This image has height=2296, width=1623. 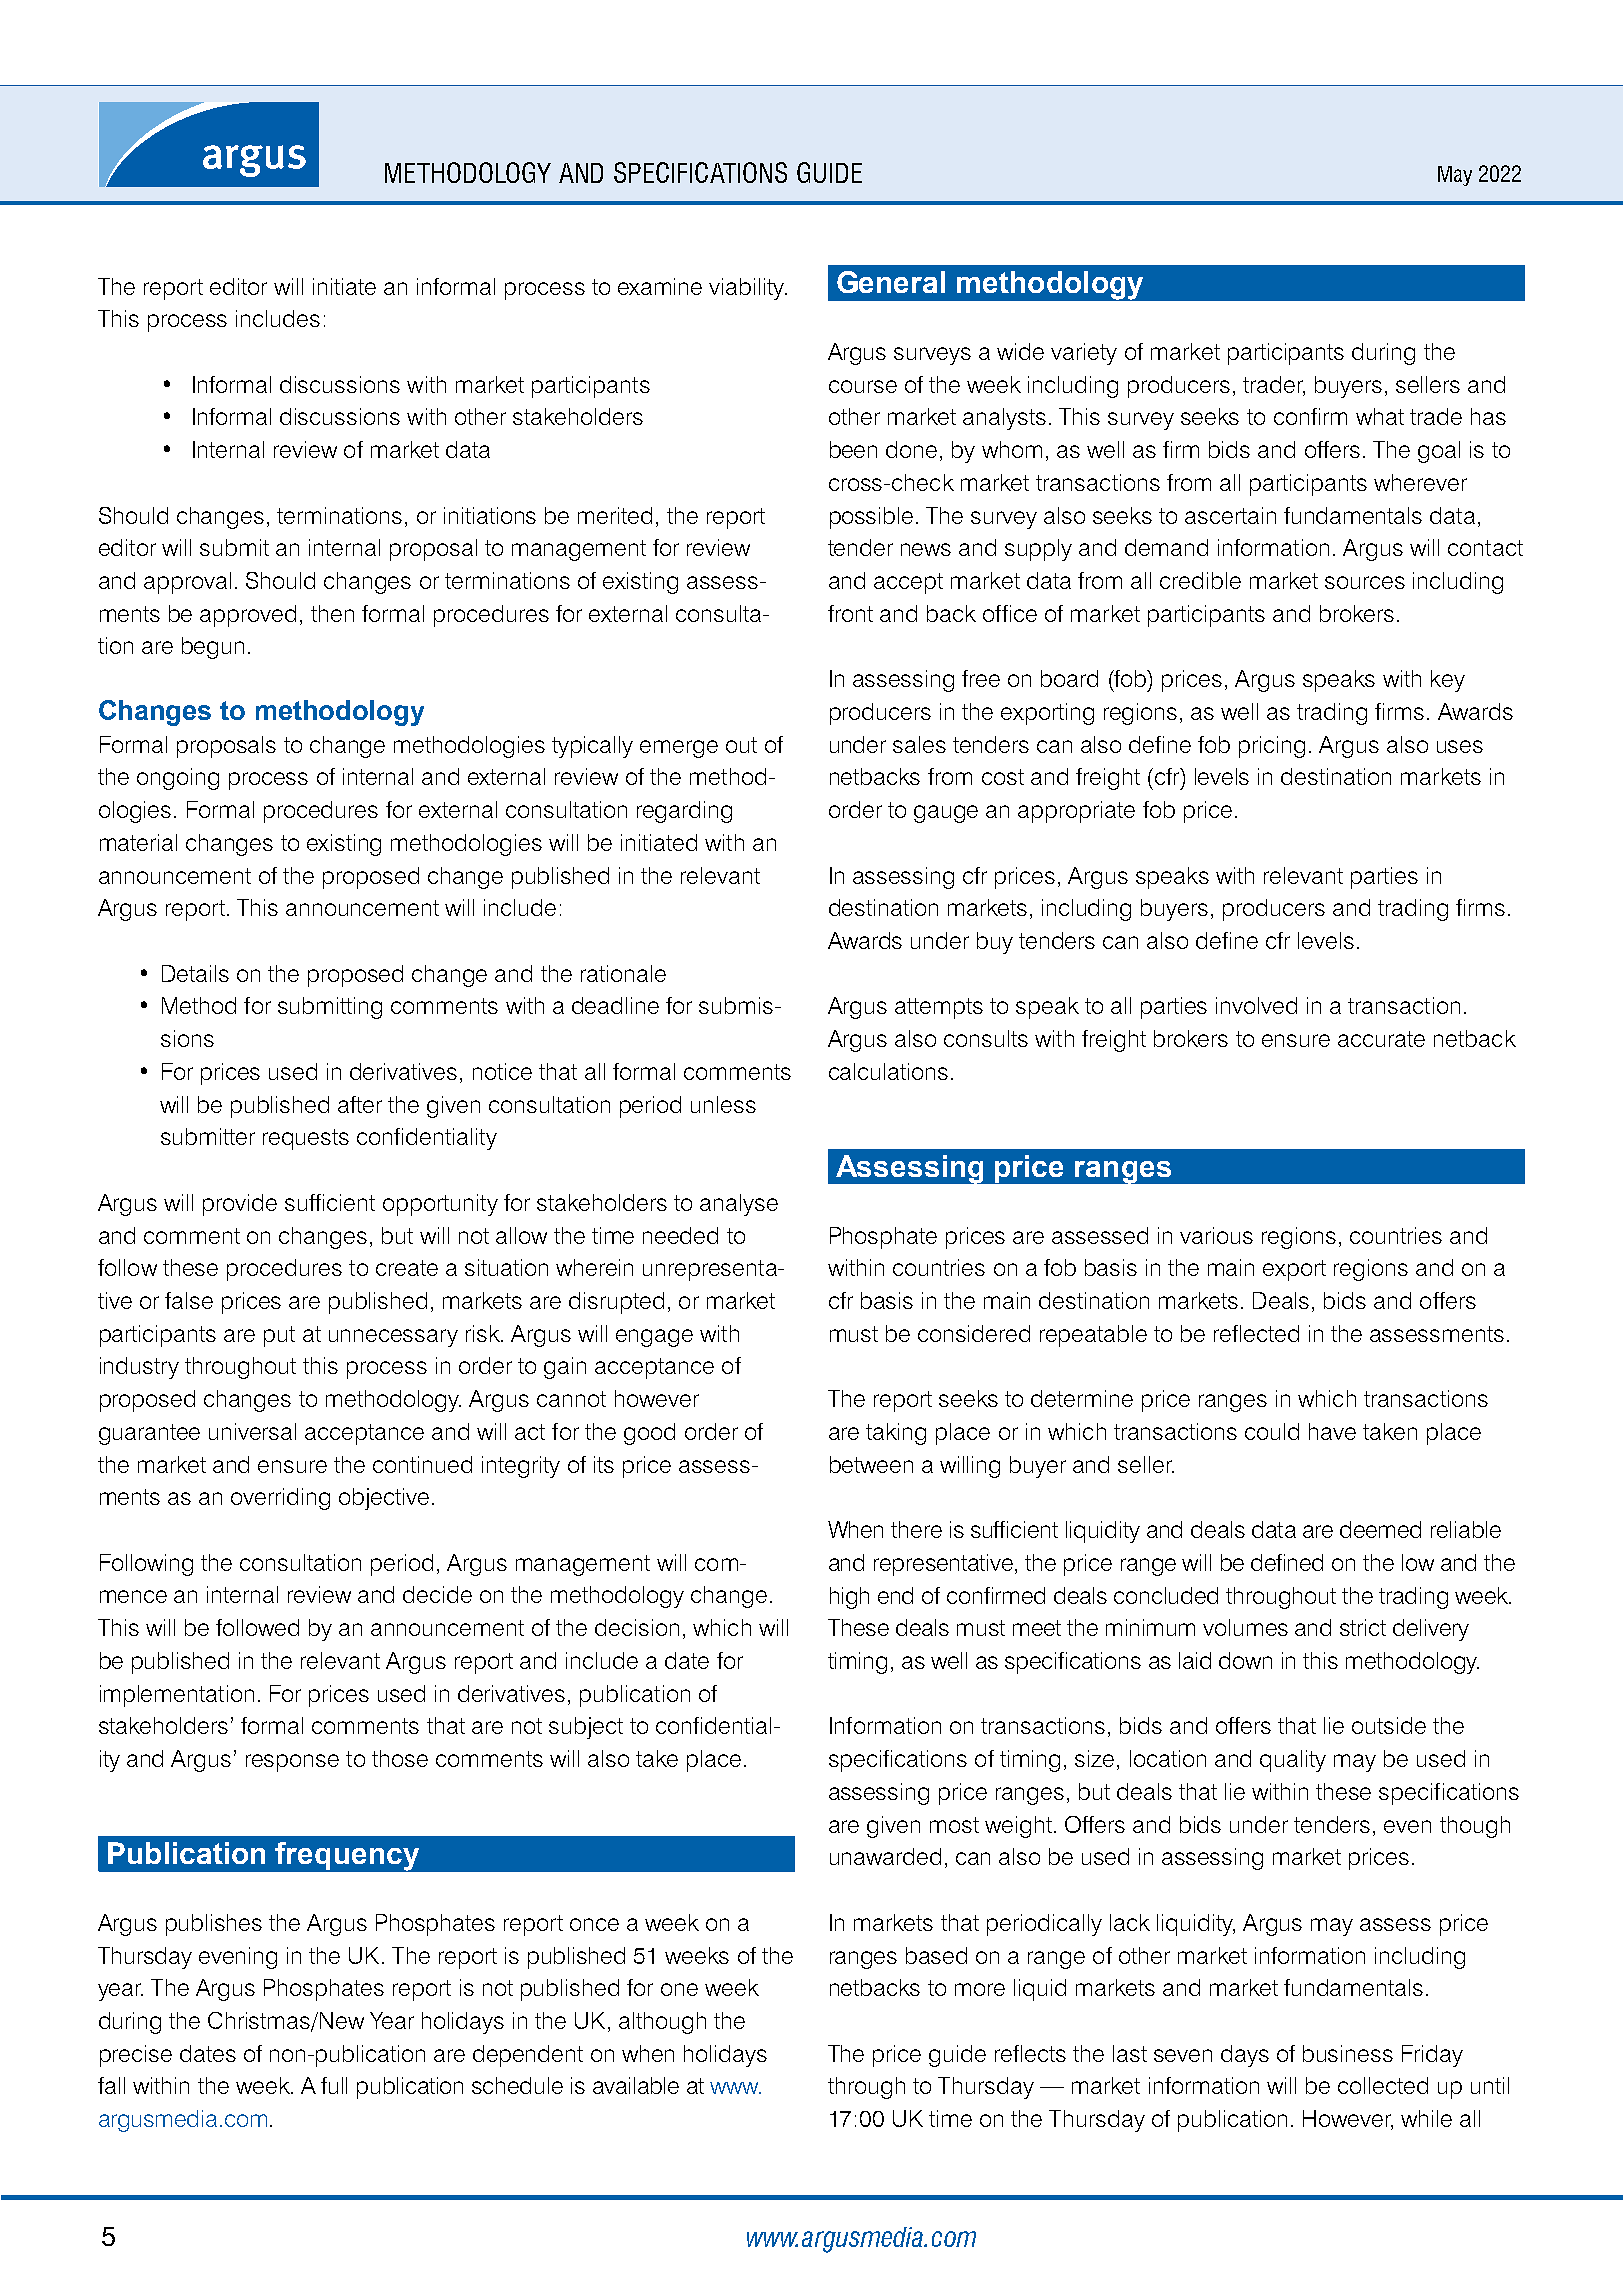 I want to click on available, so click(x=636, y=2085).
